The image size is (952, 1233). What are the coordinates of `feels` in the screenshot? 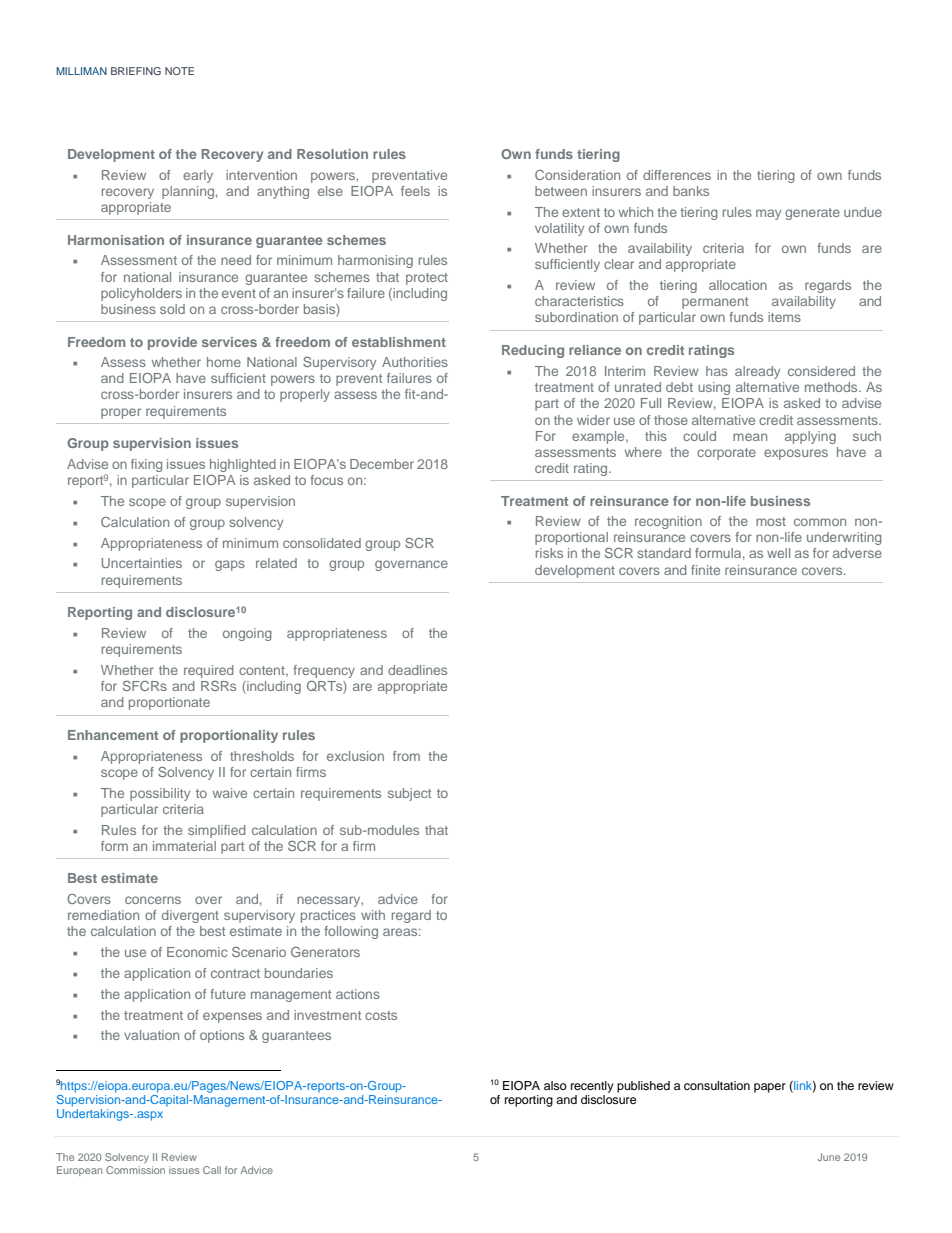 It's located at (415, 191).
